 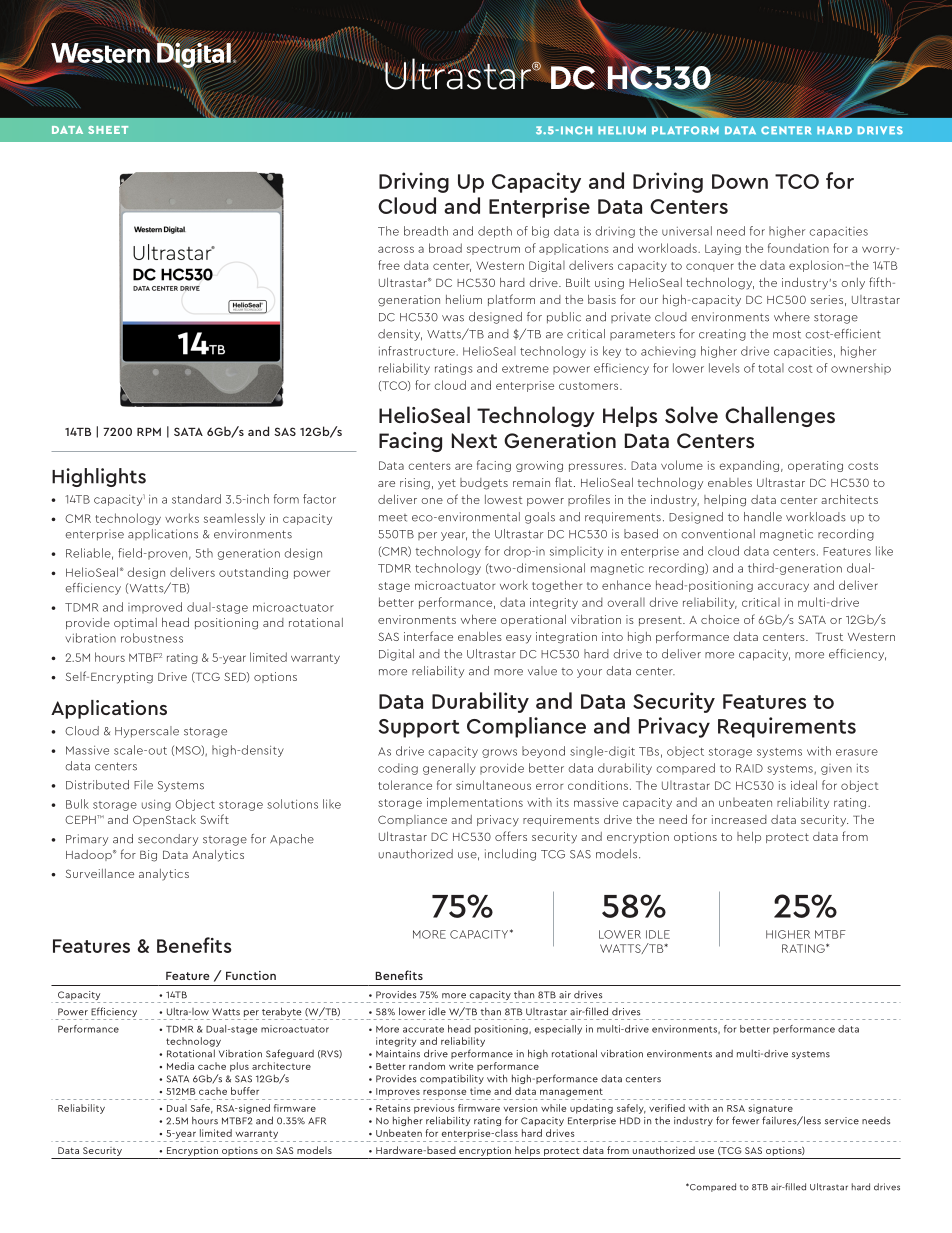 I want to click on interface, so click(x=428, y=636).
